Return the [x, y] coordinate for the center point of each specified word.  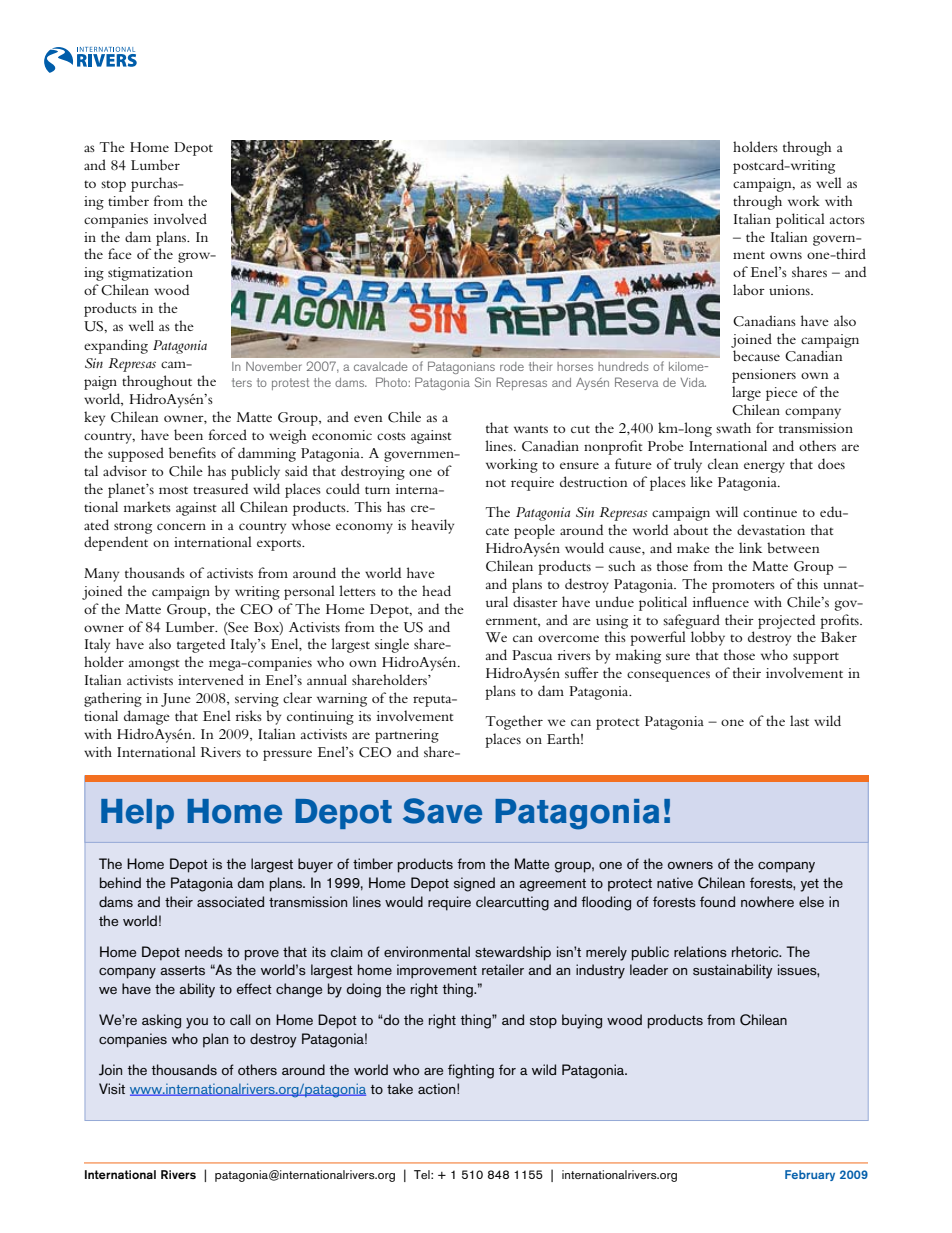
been [188, 434]
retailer [503, 969]
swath [733, 427]
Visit [112, 1089]
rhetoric [756, 951]
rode [512, 366]
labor [749, 289]
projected [786, 621]
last [799, 720]
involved [180, 218]
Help [137, 814]
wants [531, 429]
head [436, 590]
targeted [201, 645]
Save [442, 811]
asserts [182, 971]
